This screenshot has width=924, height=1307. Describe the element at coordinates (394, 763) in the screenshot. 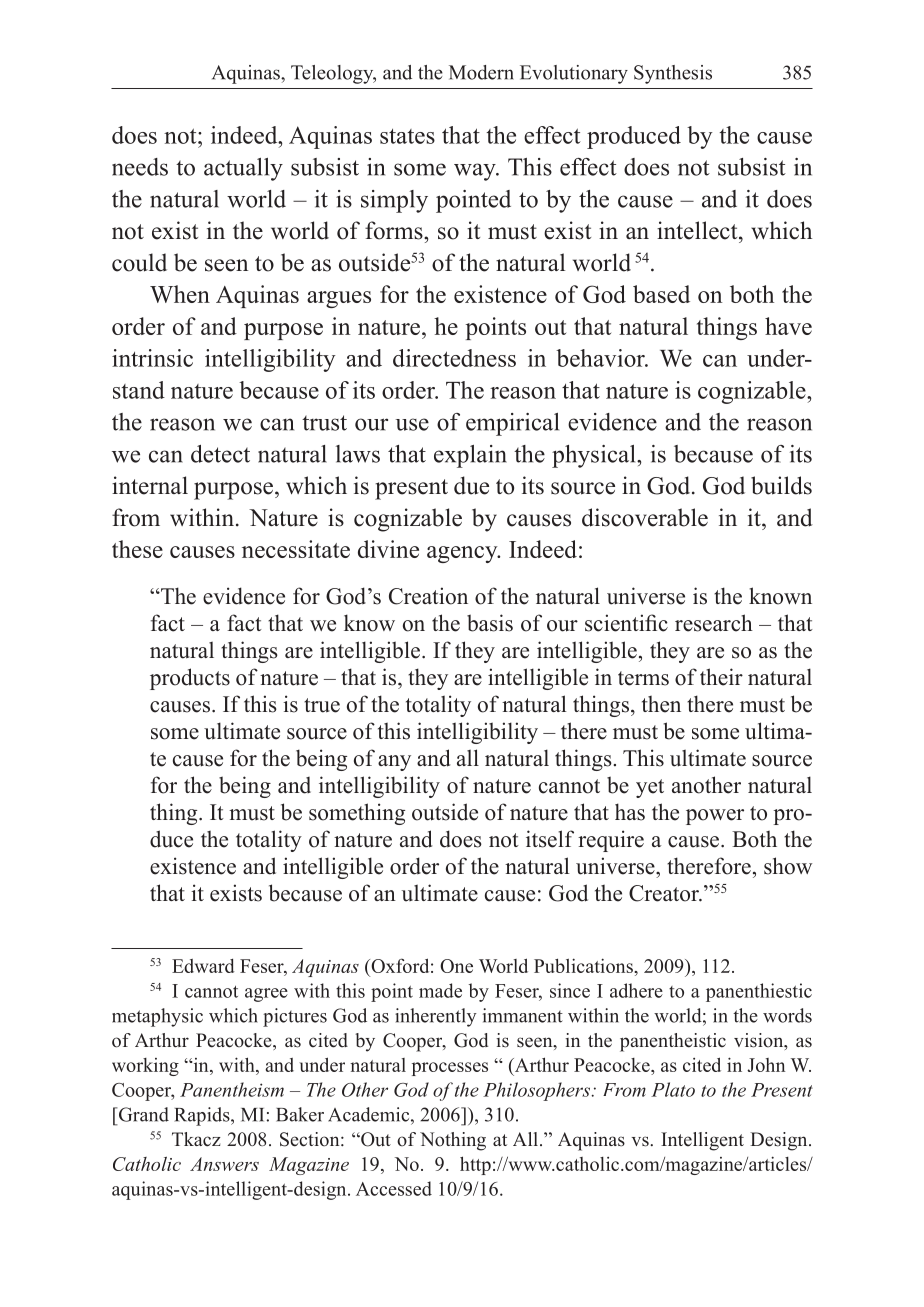

I see `any` at that location.
